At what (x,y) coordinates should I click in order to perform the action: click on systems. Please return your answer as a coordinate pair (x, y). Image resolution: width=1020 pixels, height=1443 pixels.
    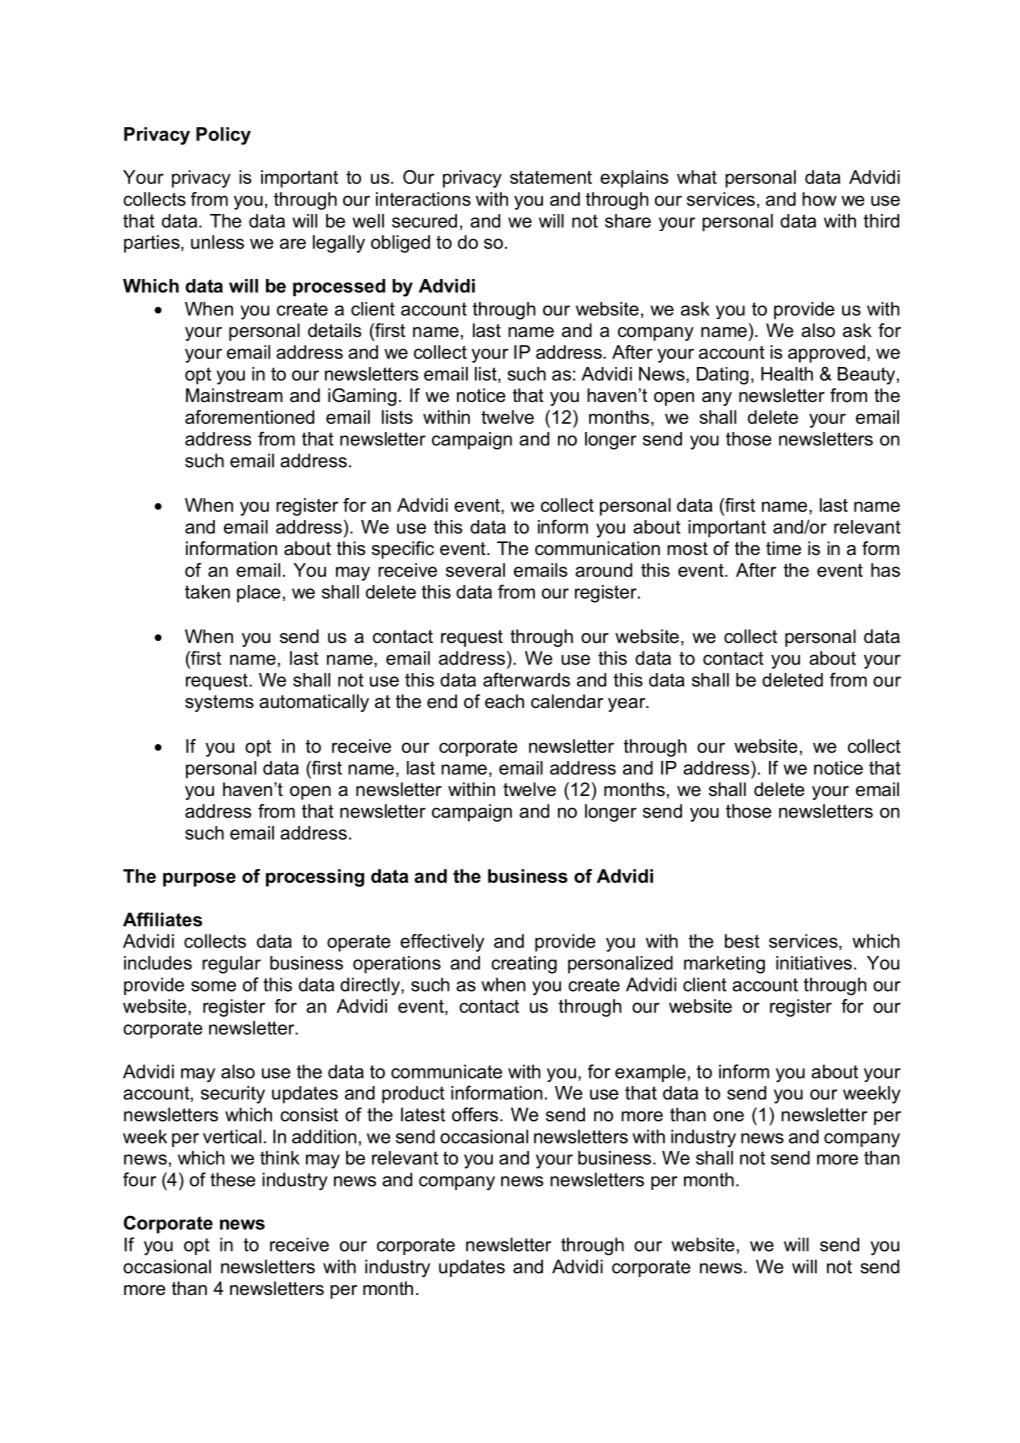
    Looking at the image, I should click on (219, 703).
